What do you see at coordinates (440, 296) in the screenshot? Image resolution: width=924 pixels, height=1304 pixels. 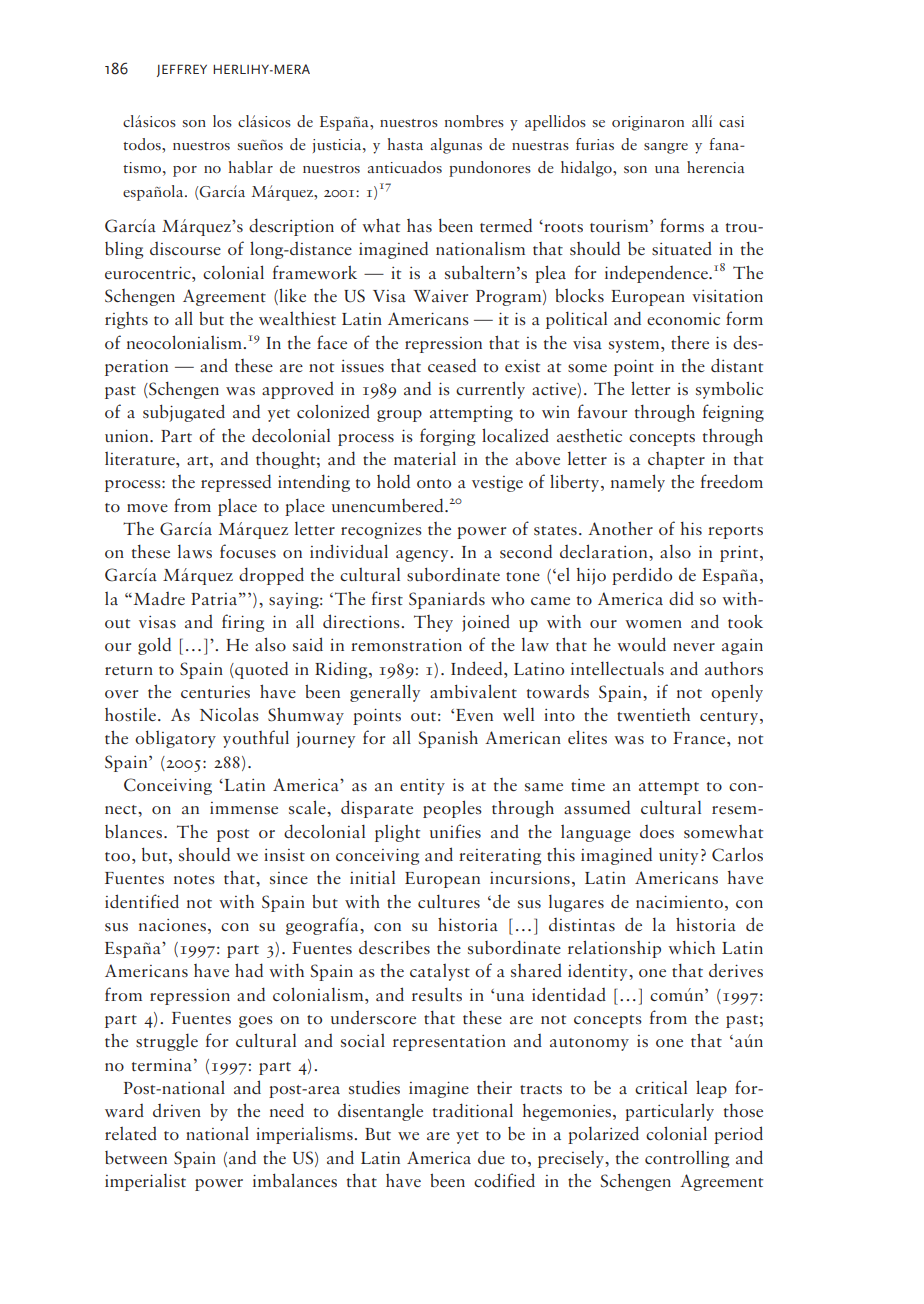 I see `Waiver` at bounding box center [440, 296].
